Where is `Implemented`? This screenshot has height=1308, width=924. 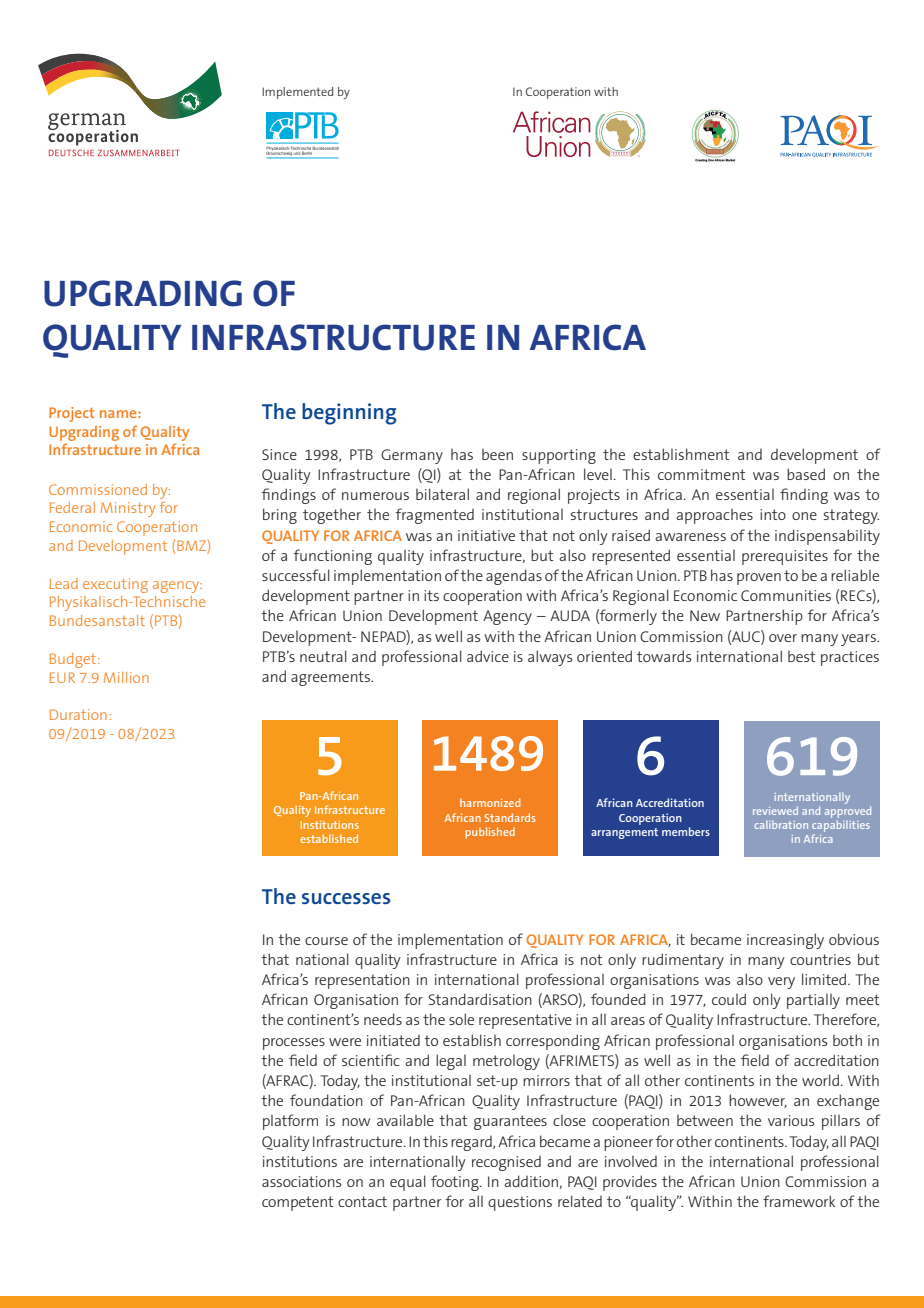
Implemented is located at coordinates (297, 93).
